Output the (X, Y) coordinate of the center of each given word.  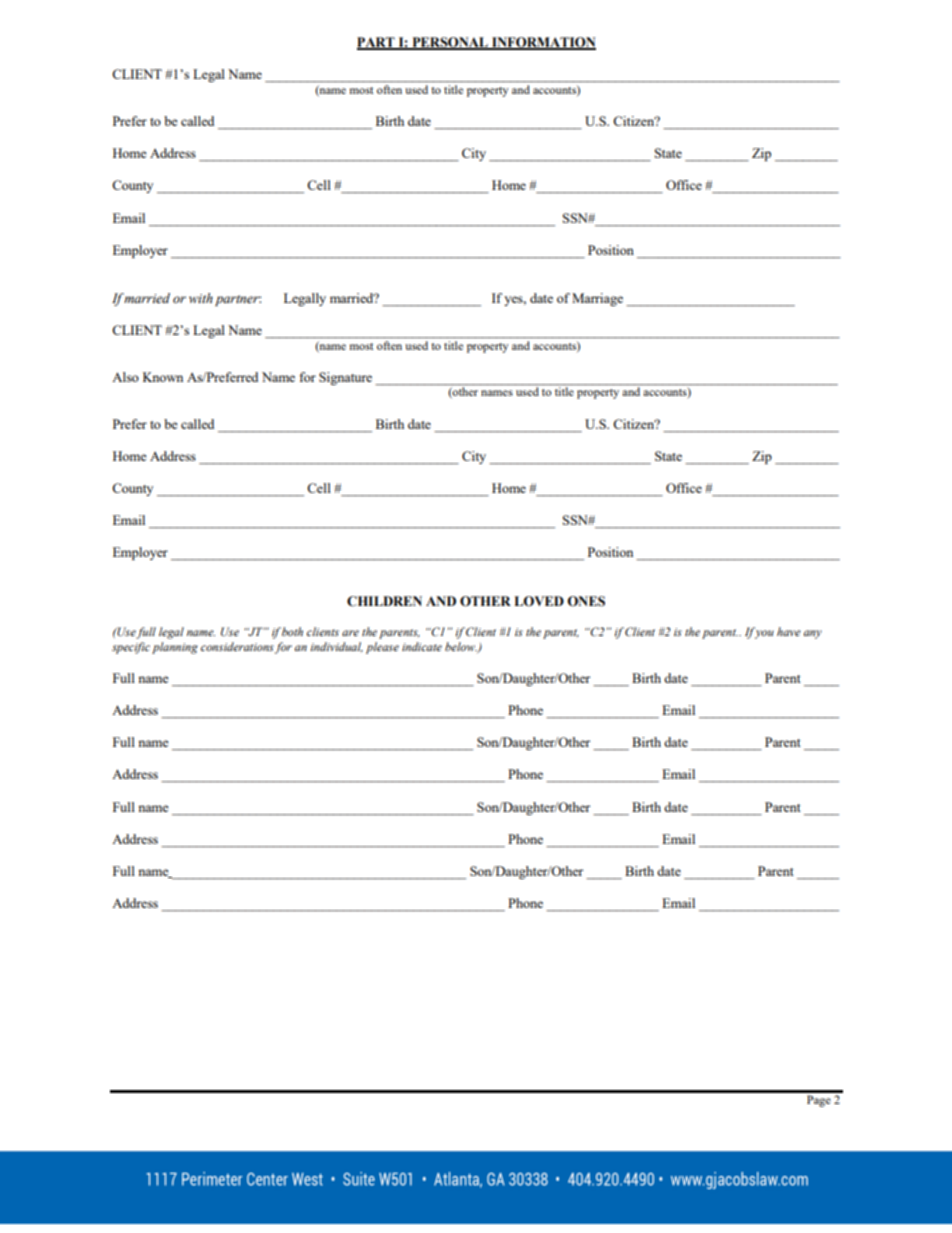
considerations (237, 646)
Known (163, 377)
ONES (586, 601)
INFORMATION (543, 43)
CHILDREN (384, 601)
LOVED (539, 601)
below (461, 646)
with (201, 298)
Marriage (597, 299)
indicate (422, 646)
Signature (345, 378)
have (789, 631)
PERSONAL (450, 43)
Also (125, 377)
